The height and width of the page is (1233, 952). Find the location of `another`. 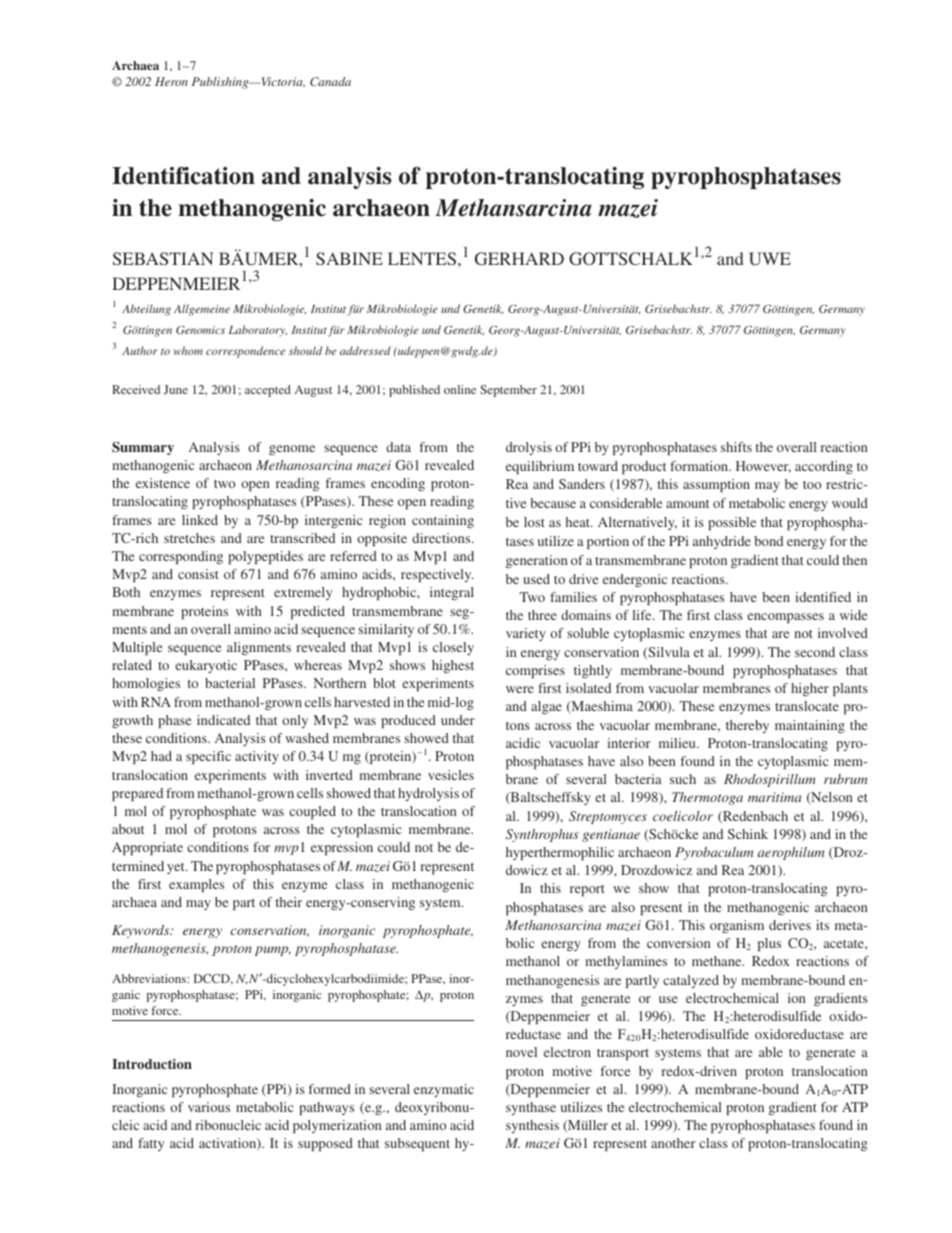

another is located at coordinates (673, 1143).
